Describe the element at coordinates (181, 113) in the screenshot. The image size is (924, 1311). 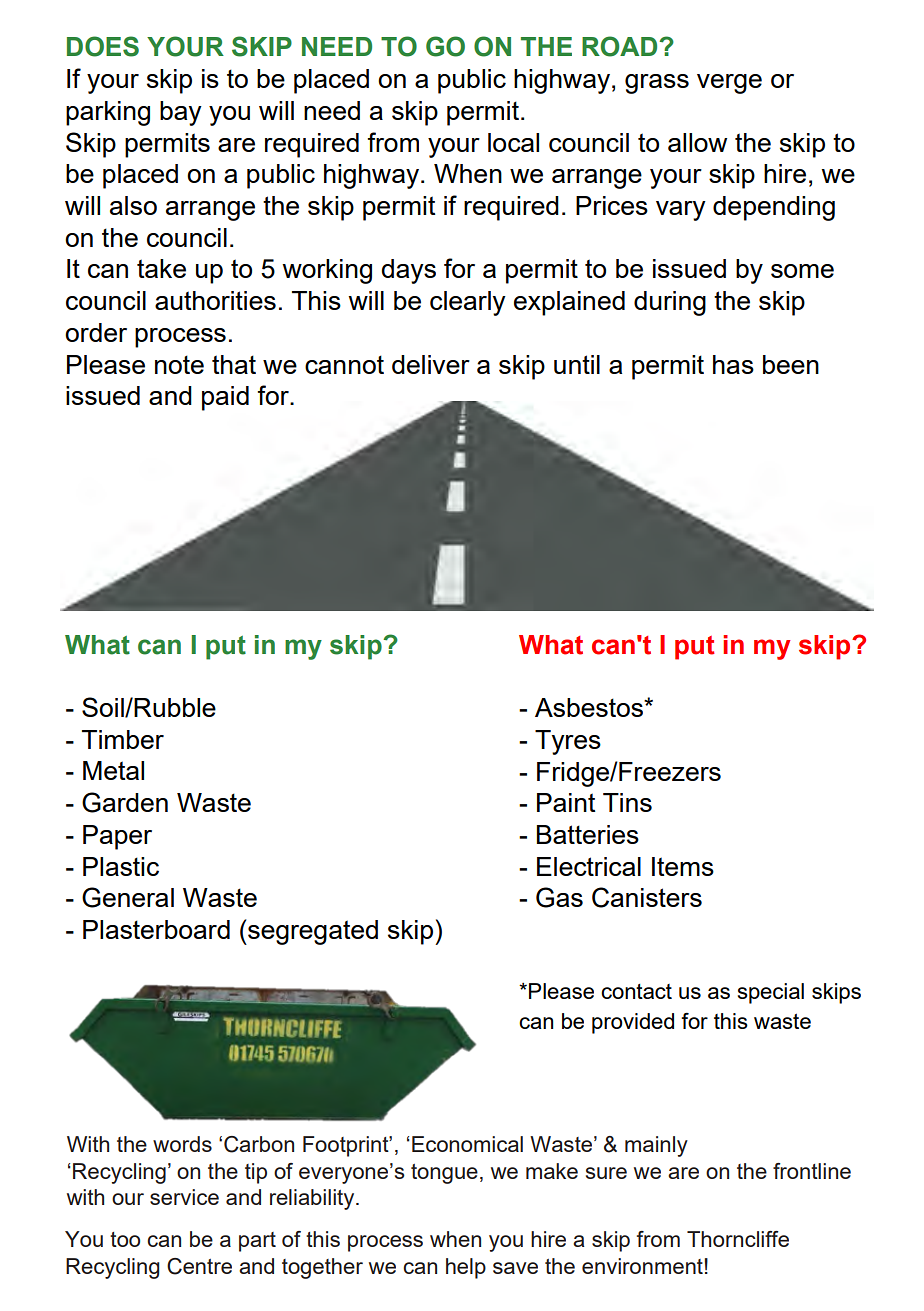
I see `bay` at that location.
